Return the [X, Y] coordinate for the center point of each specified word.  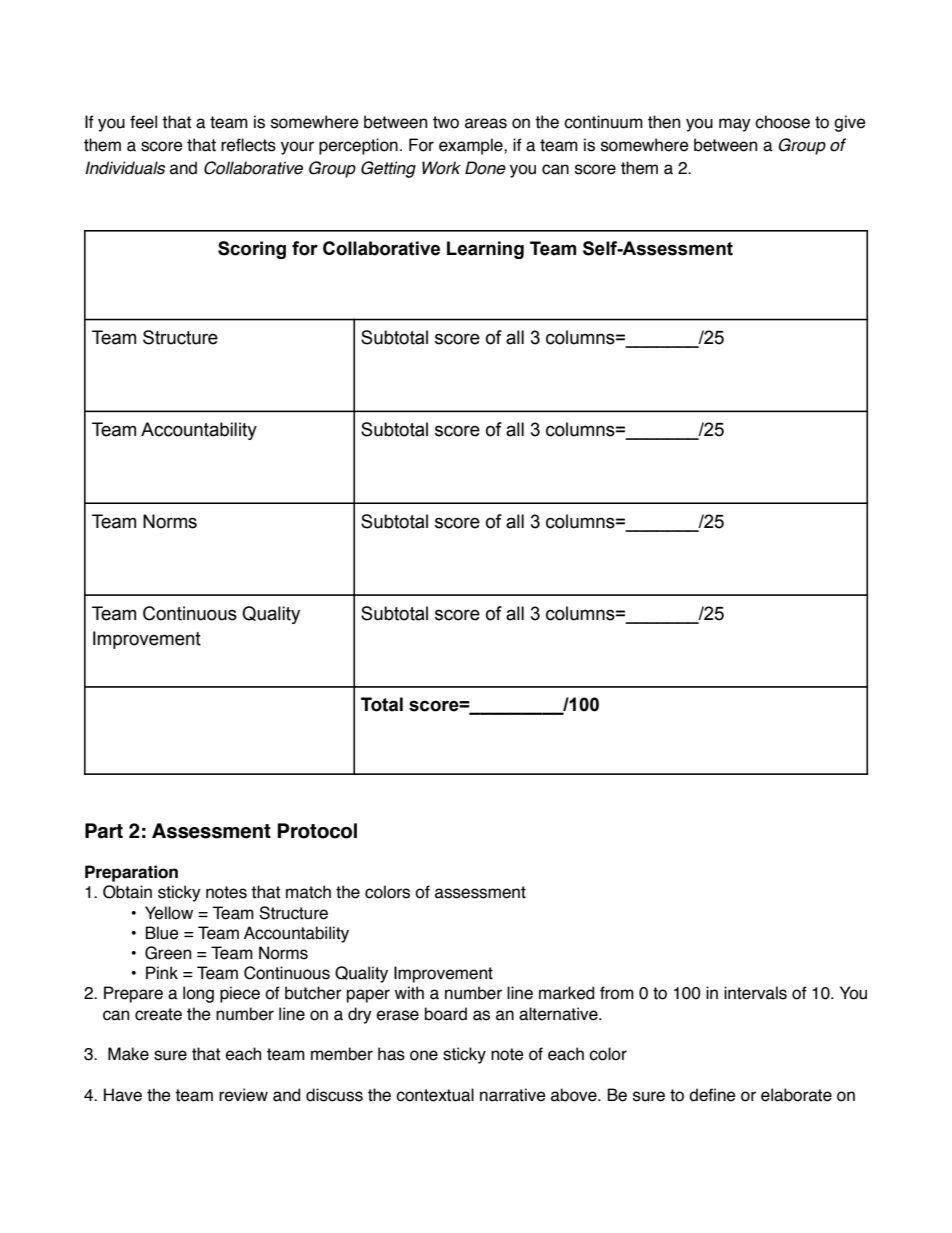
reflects [248, 145]
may [735, 125]
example [472, 146]
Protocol [317, 831]
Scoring [252, 250]
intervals [755, 993]
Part [104, 831]
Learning [485, 250]
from [617, 993]
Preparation [131, 873]
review [243, 1095]
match [308, 892]
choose [782, 122]
